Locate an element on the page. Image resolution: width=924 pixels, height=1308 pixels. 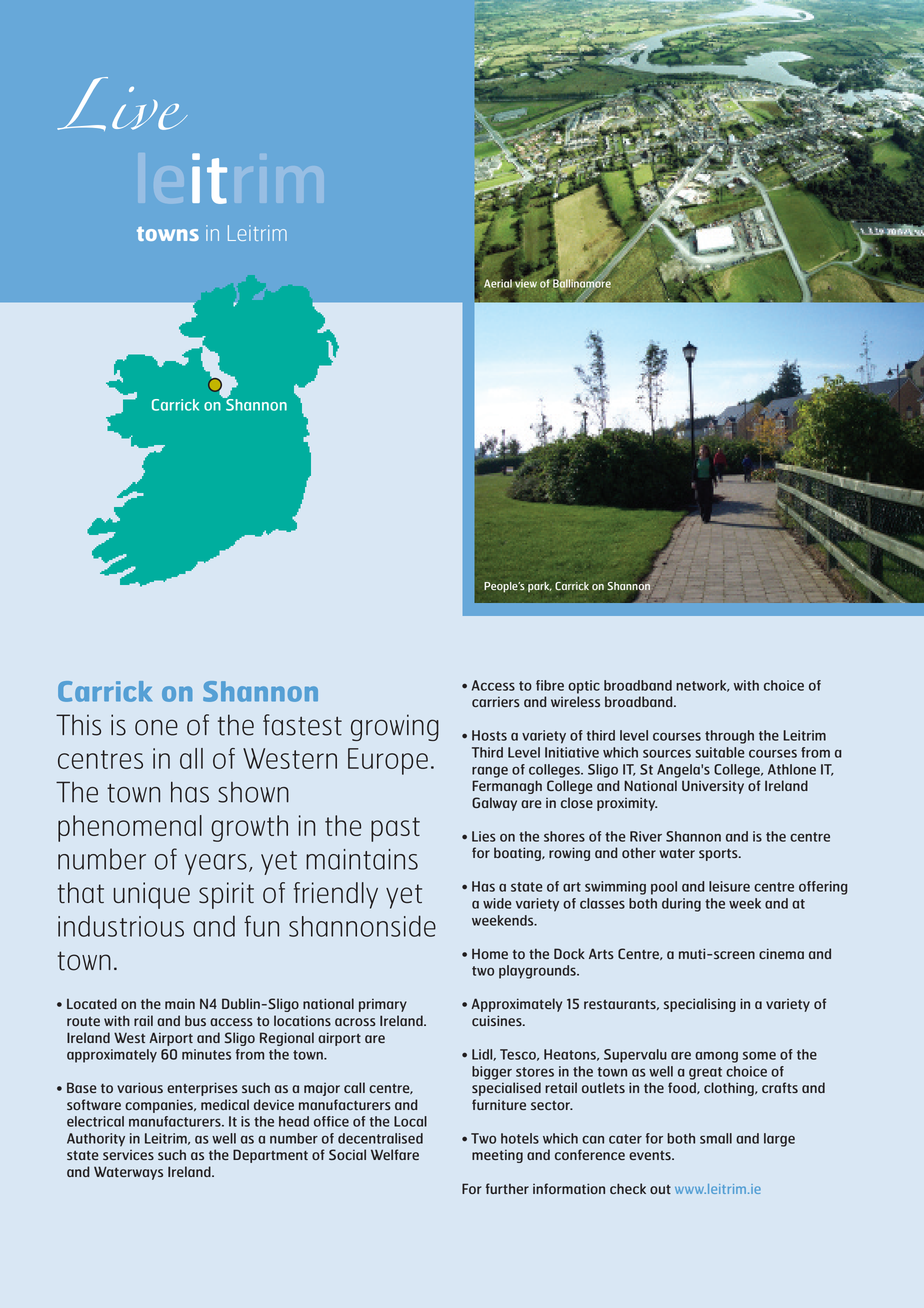
services is located at coordinates (128, 1155).
